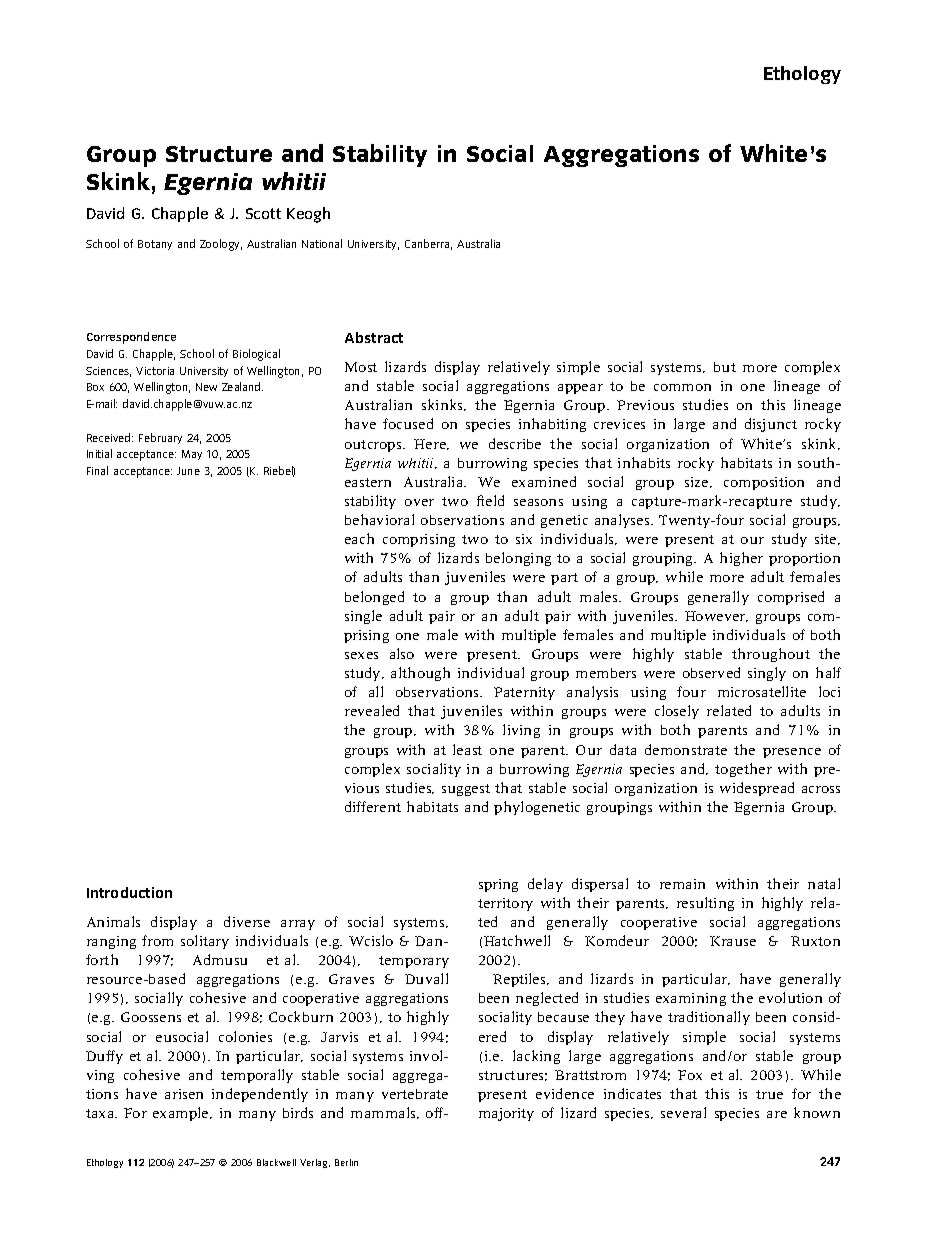 The width and height of the image is (952, 1251). I want to click on National, so click(322, 243).
